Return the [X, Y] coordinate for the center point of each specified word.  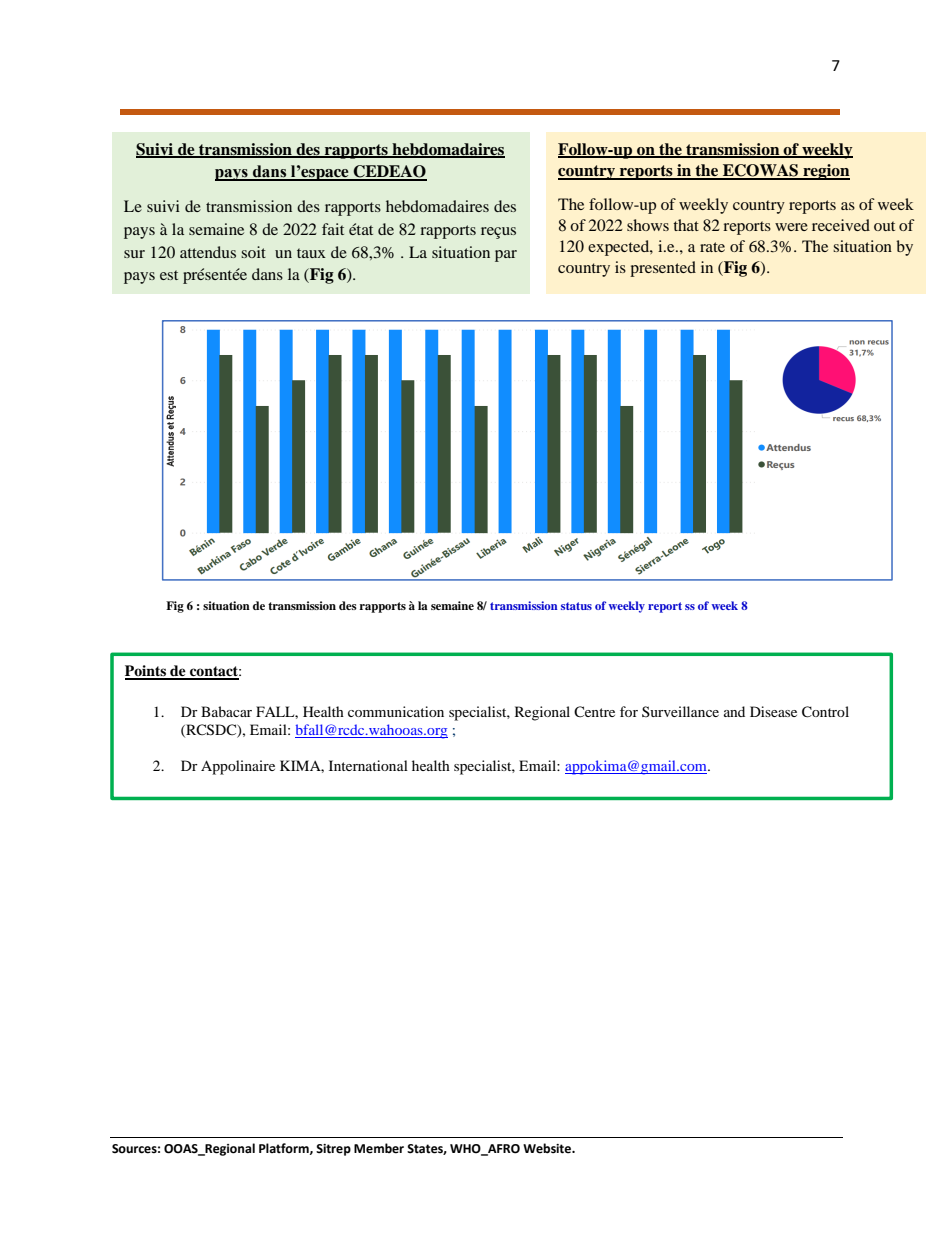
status [576, 606]
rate [712, 247]
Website [548, 1148]
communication [396, 711]
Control [825, 712]
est [169, 275]
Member [379, 1148]
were [791, 227]
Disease [773, 711]
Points [146, 672]
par [506, 256]
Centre [594, 711]
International [368, 765]
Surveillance [680, 711]
